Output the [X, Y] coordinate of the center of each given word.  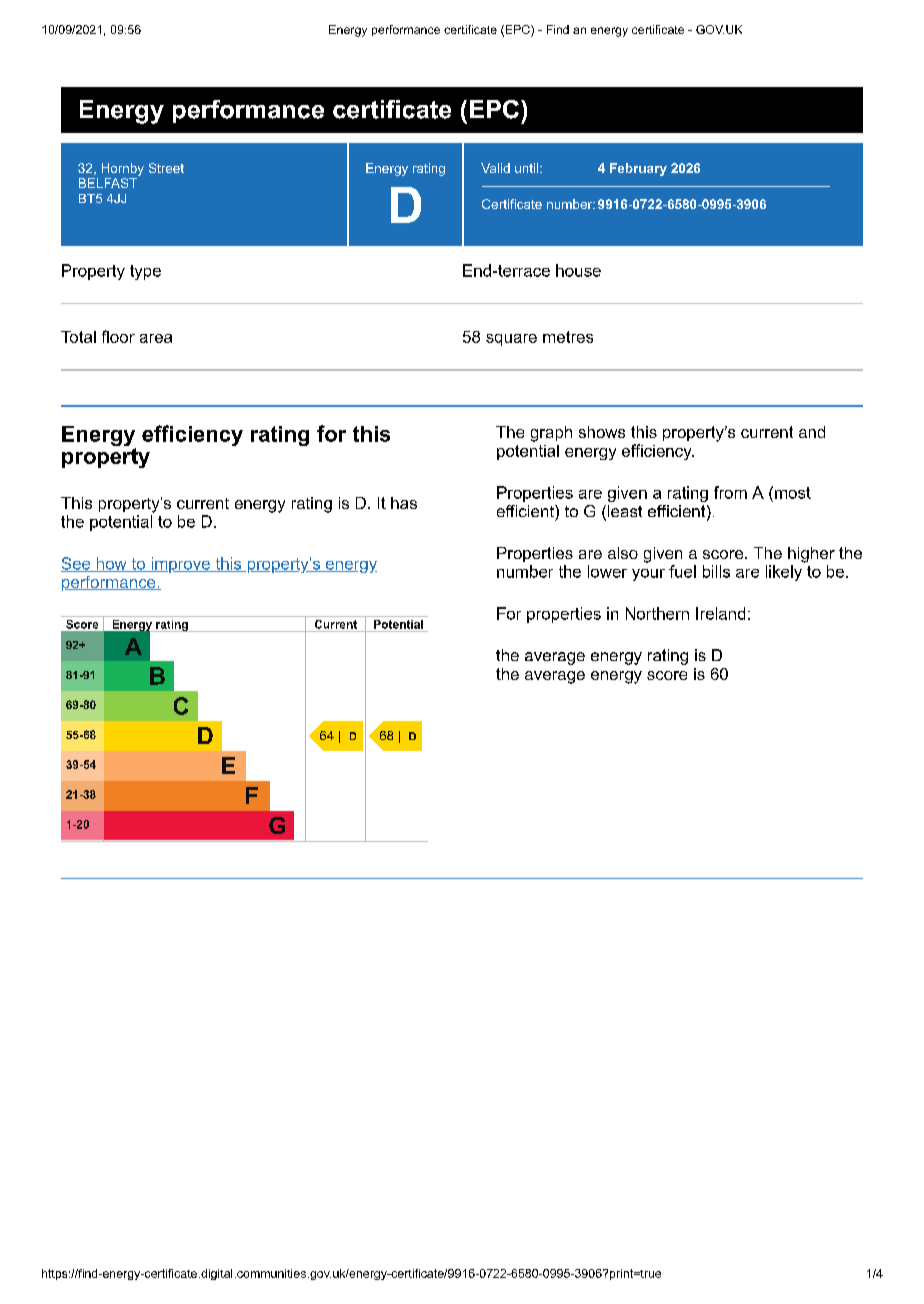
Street [166, 168]
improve [180, 565]
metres [568, 337]
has [404, 503]
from [730, 492]
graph [551, 434]
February [638, 169]
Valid [495, 168]
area [156, 338]
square [511, 340]
